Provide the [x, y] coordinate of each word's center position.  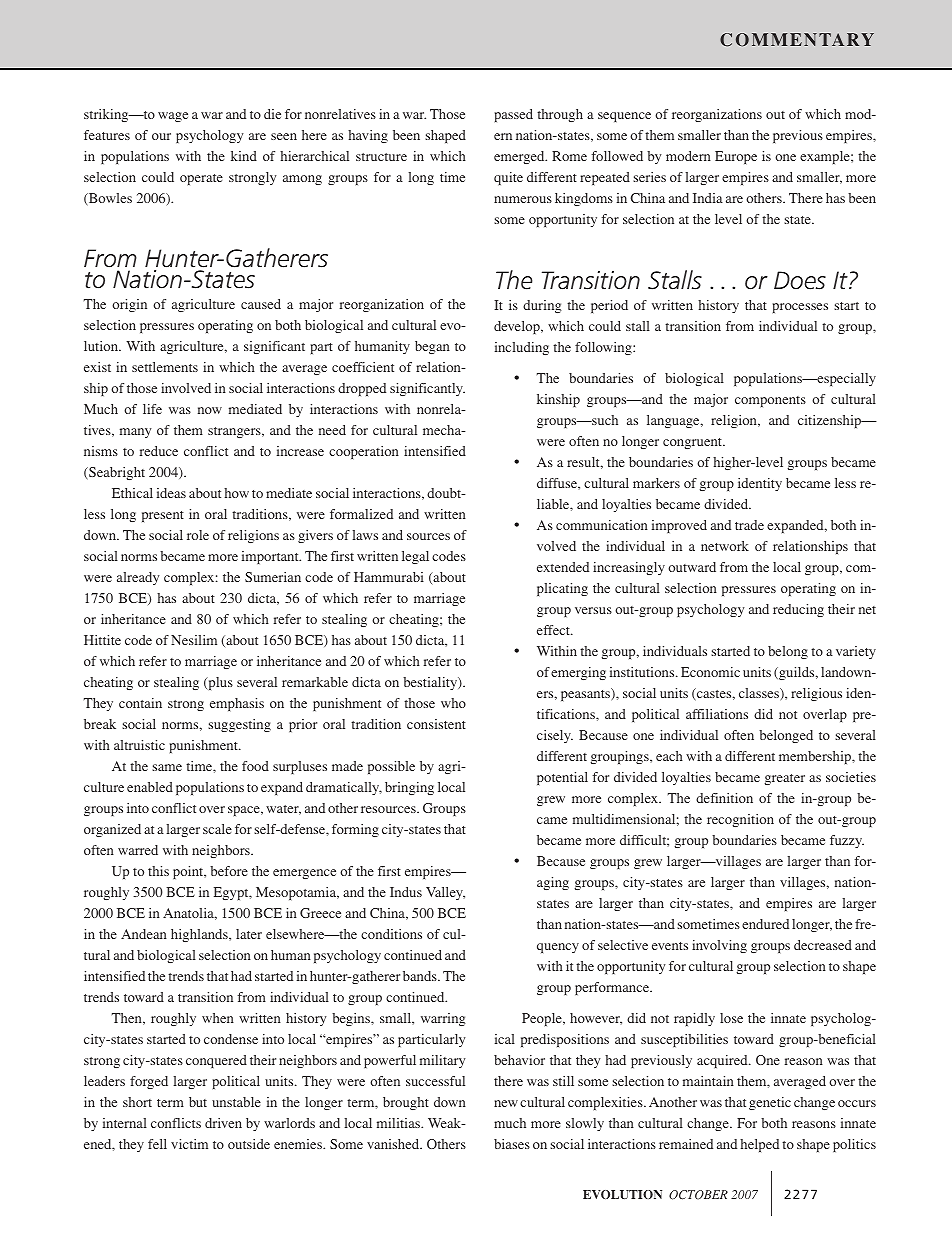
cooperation [364, 452]
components [770, 401]
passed [514, 115]
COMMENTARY [797, 40]
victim [189, 1144]
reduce [159, 451]
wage [173, 117]
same [167, 767]
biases [512, 1144]
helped [759, 1145]
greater [785, 779]
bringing [409, 788]
